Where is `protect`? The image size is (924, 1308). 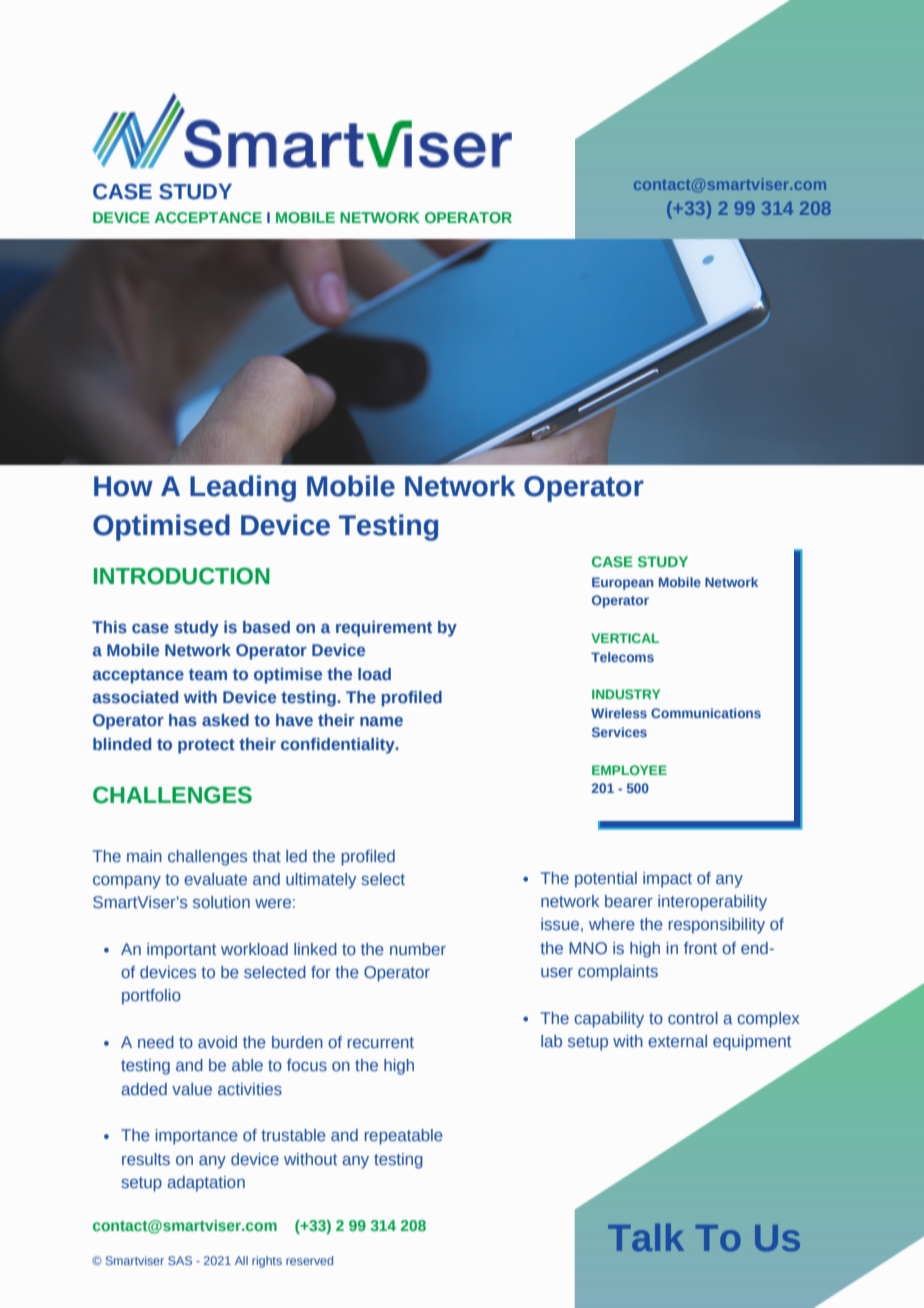
protect is located at coordinates (206, 746).
